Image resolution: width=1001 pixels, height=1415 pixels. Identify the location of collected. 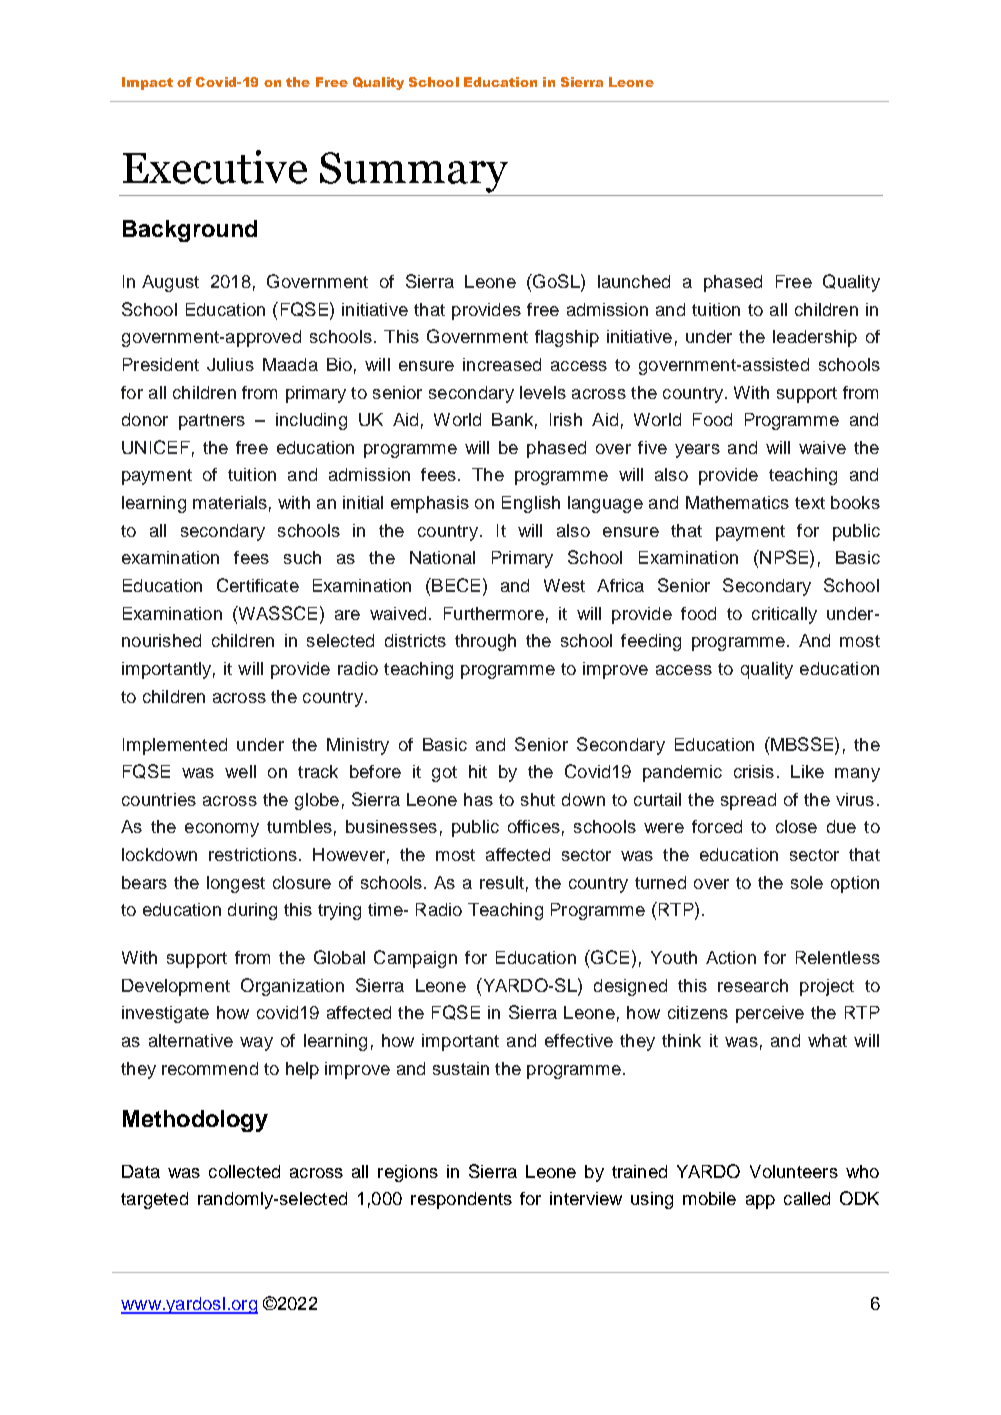
(244, 1171).
